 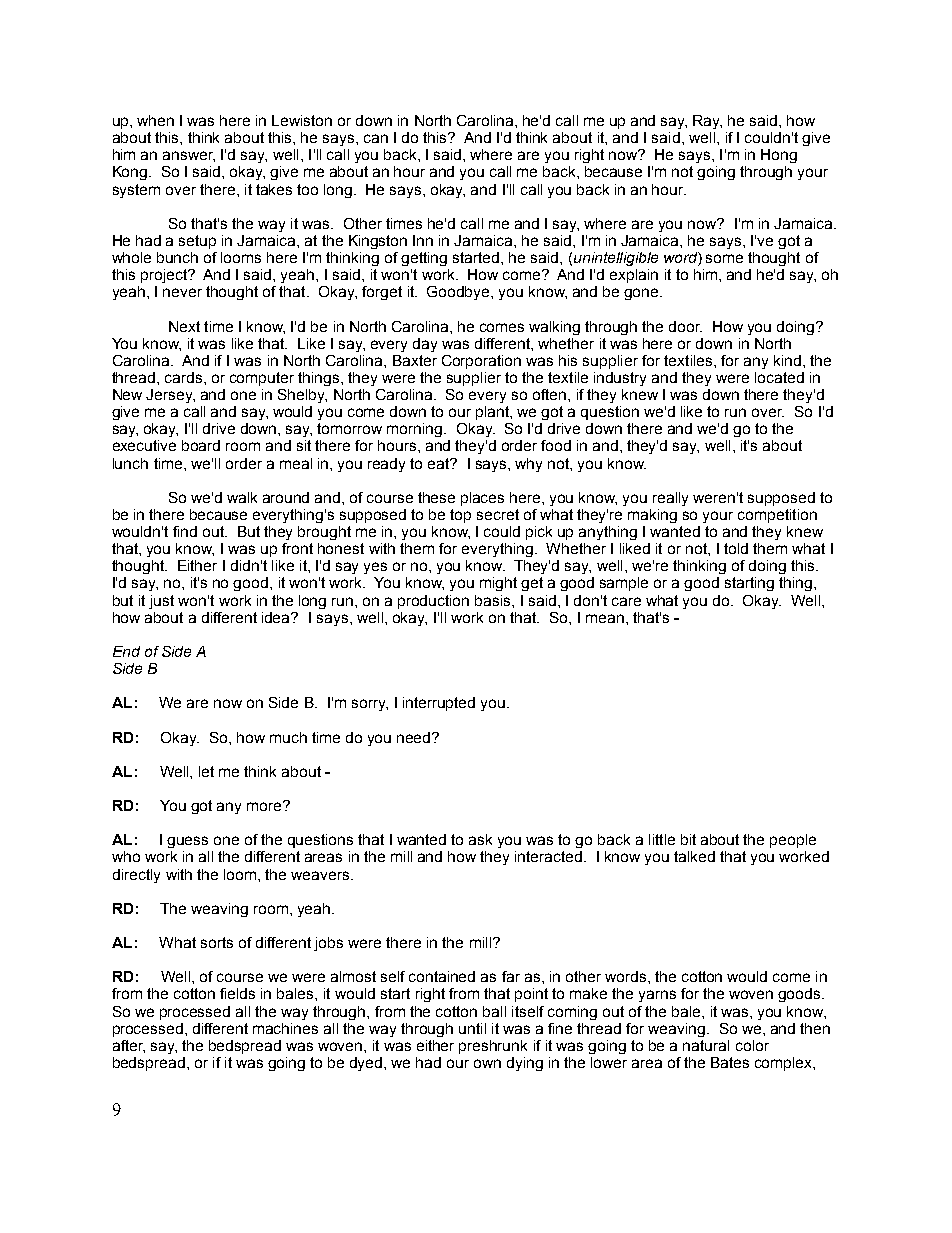 What do you see at coordinates (494, 600) in the document?
I see `basis` at bounding box center [494, 600].
